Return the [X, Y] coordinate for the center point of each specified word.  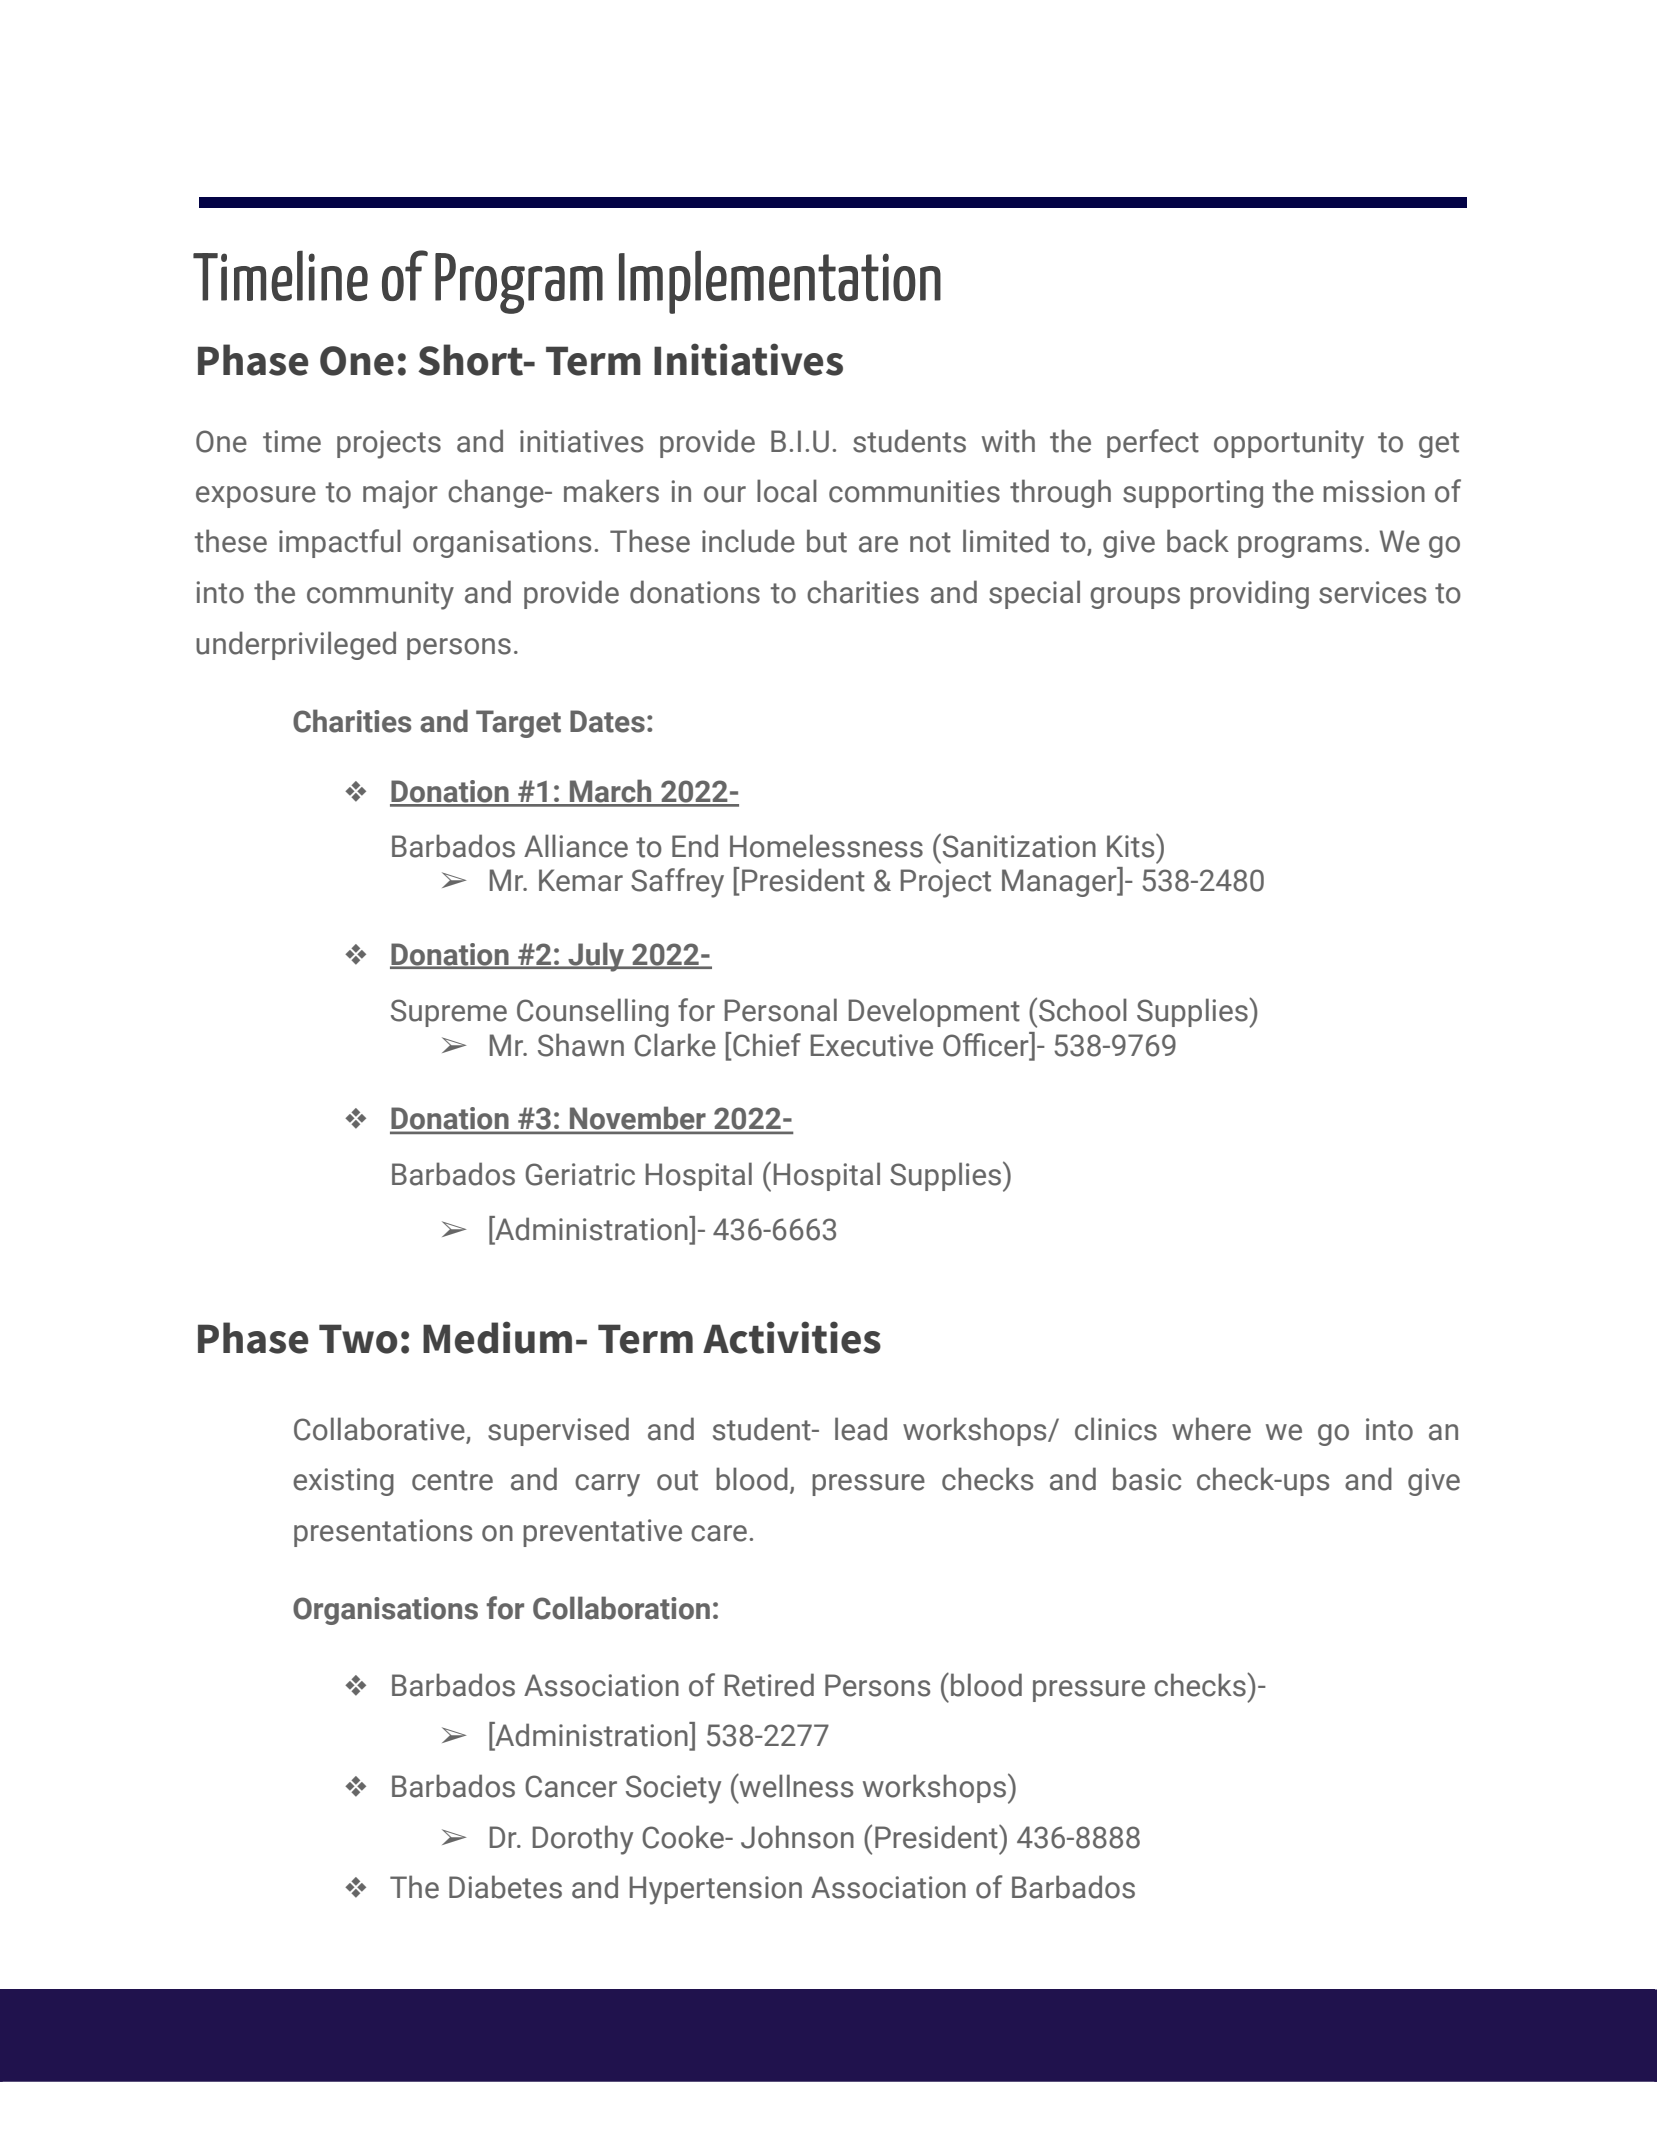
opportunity [1289, 444]
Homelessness [826, 846]
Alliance [576, 846]
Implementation [780, 282]
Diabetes [505, 1887]
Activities [792, 1337]
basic [1147, 1479]
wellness [795, 1785]
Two [358, 1339]
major [400, 494]
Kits [1132, 846]
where [1211, 1429]
